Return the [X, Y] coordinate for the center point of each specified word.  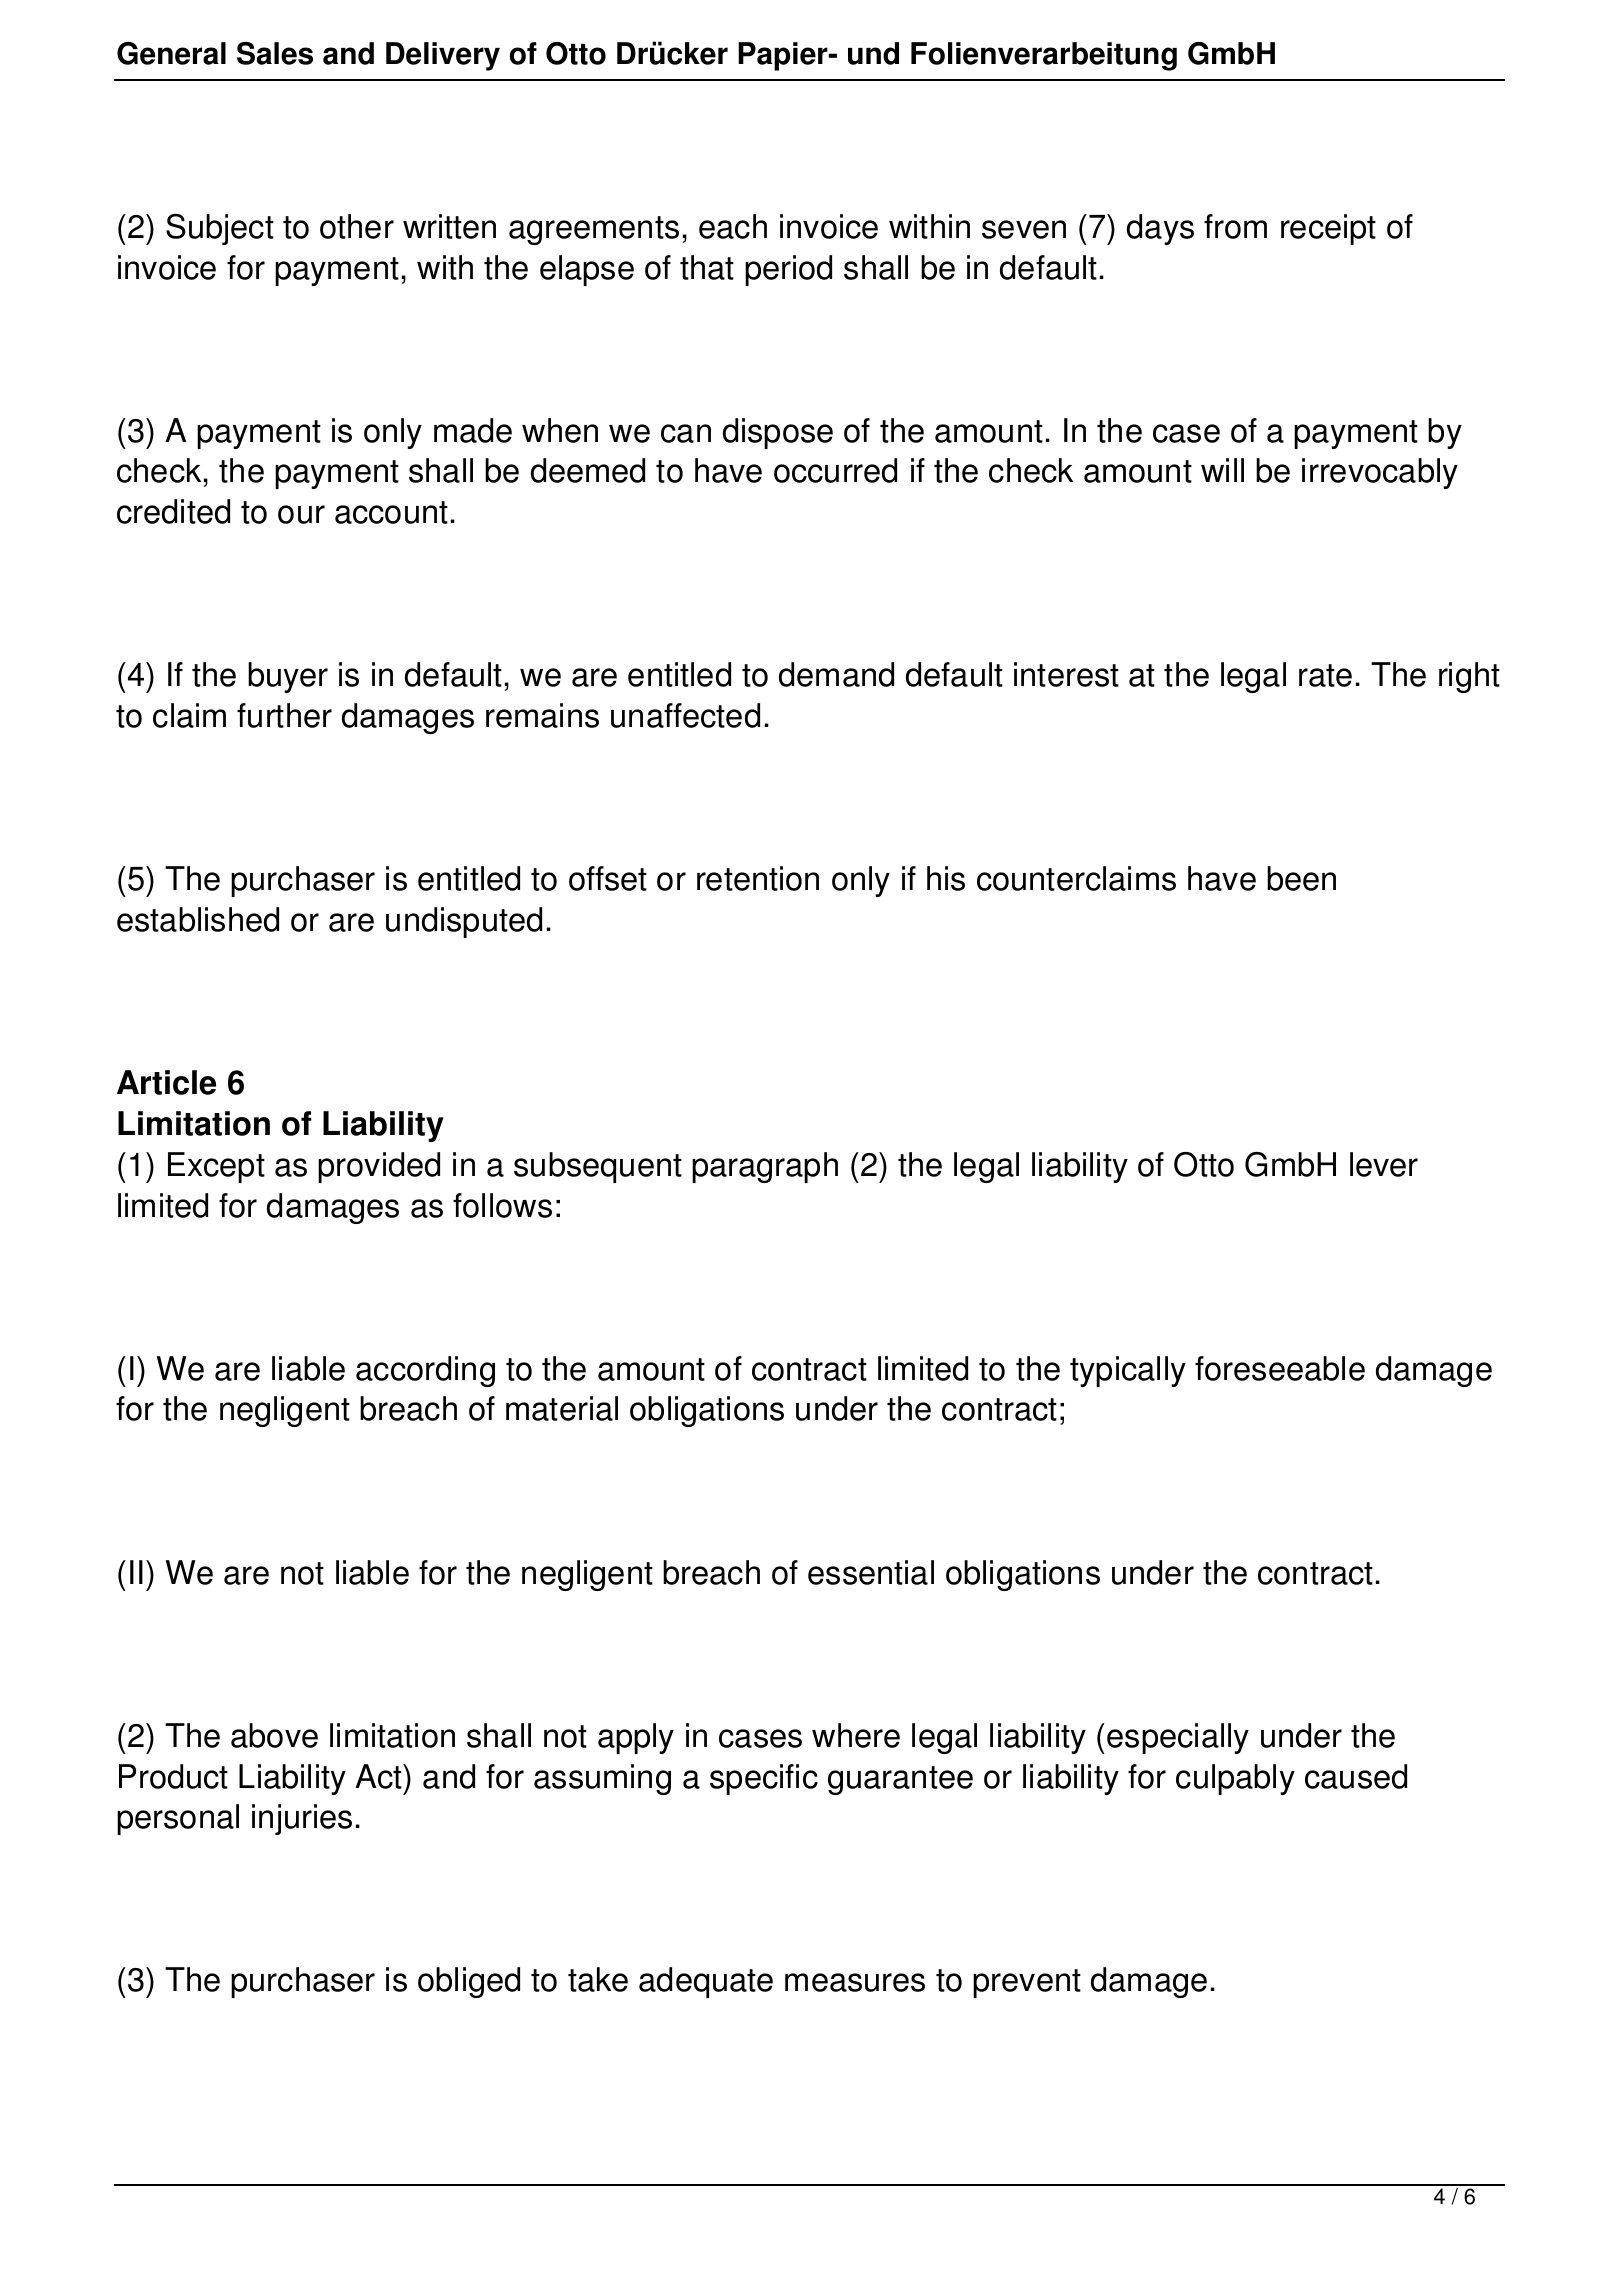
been [1301, 878]
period [788, 270]
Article [166, 1082]
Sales [275, 53]
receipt [1328, 229]
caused [1356, 1776]
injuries [302, 1819]
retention [758, 878]
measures [855, 1982]
